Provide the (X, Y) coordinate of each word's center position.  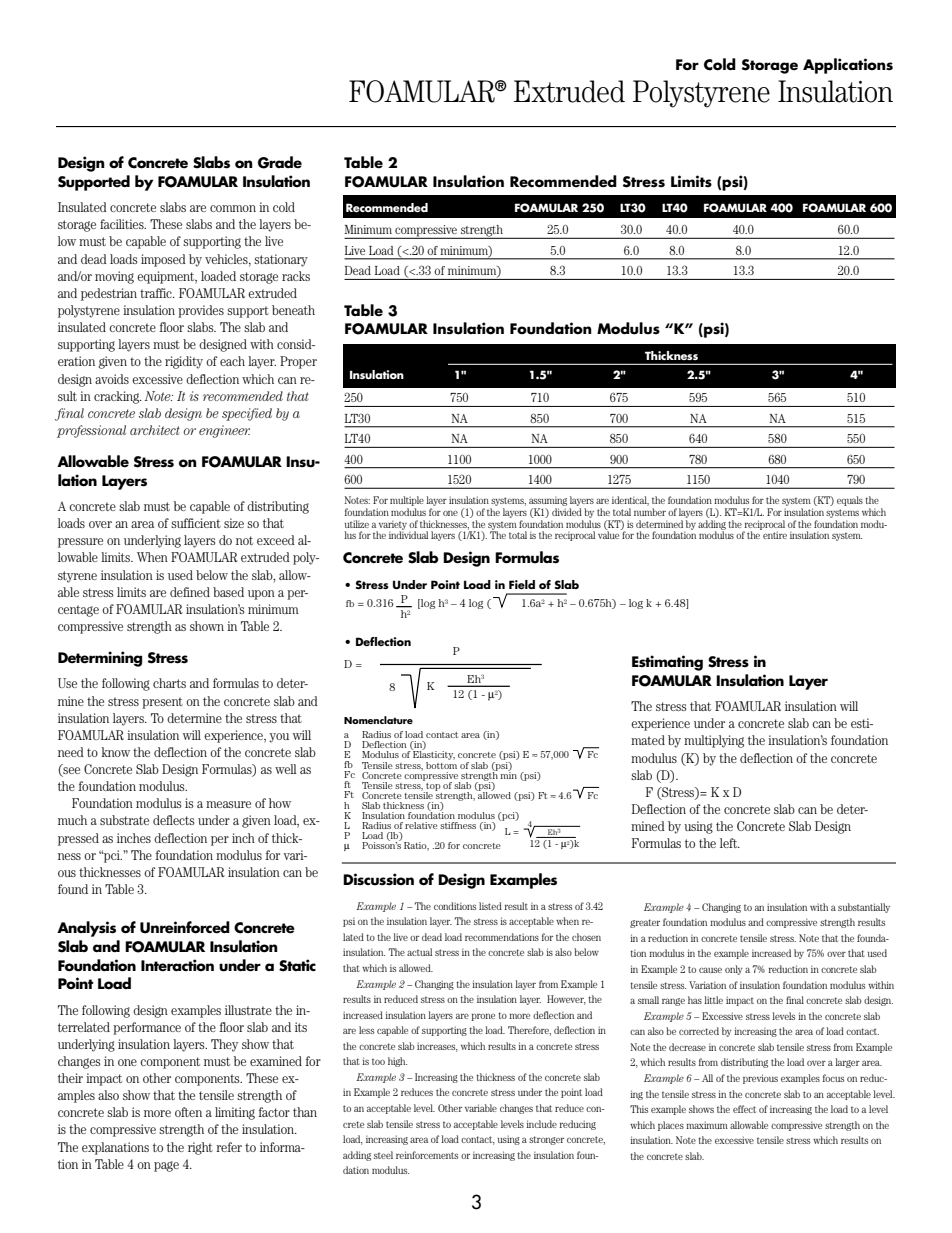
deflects (173, 820)
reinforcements (427, 1155)
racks (296, 276)
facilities (123, 224)
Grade (280, 162)
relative (421, 825)
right (200, 1148)
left (730, 843)
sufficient (196, 523)
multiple (407, 502)
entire (774, 534)
